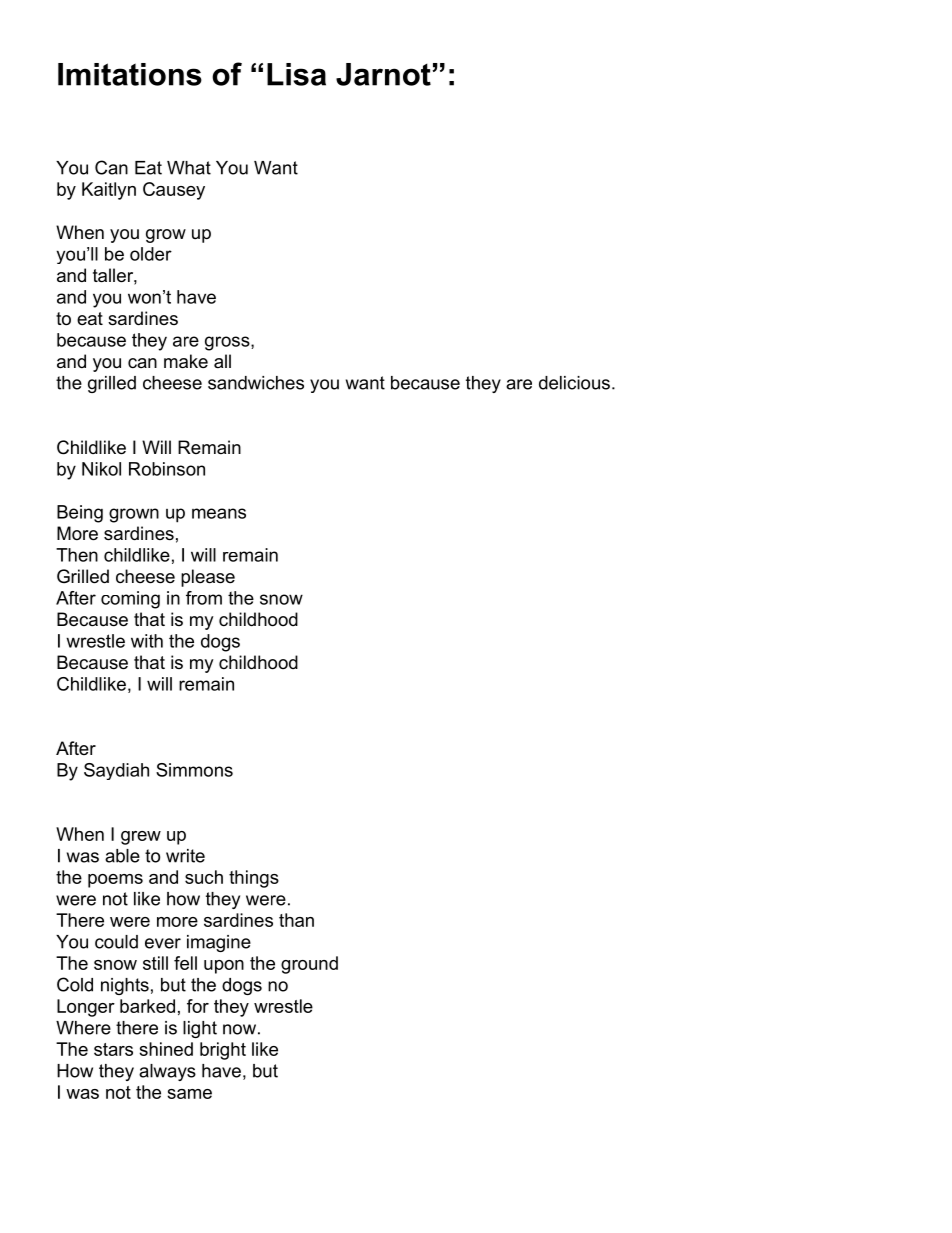 Image resolution: width=952 pixels, height=1233 pixels. I want to click on Simmons, so click(194, 770).
